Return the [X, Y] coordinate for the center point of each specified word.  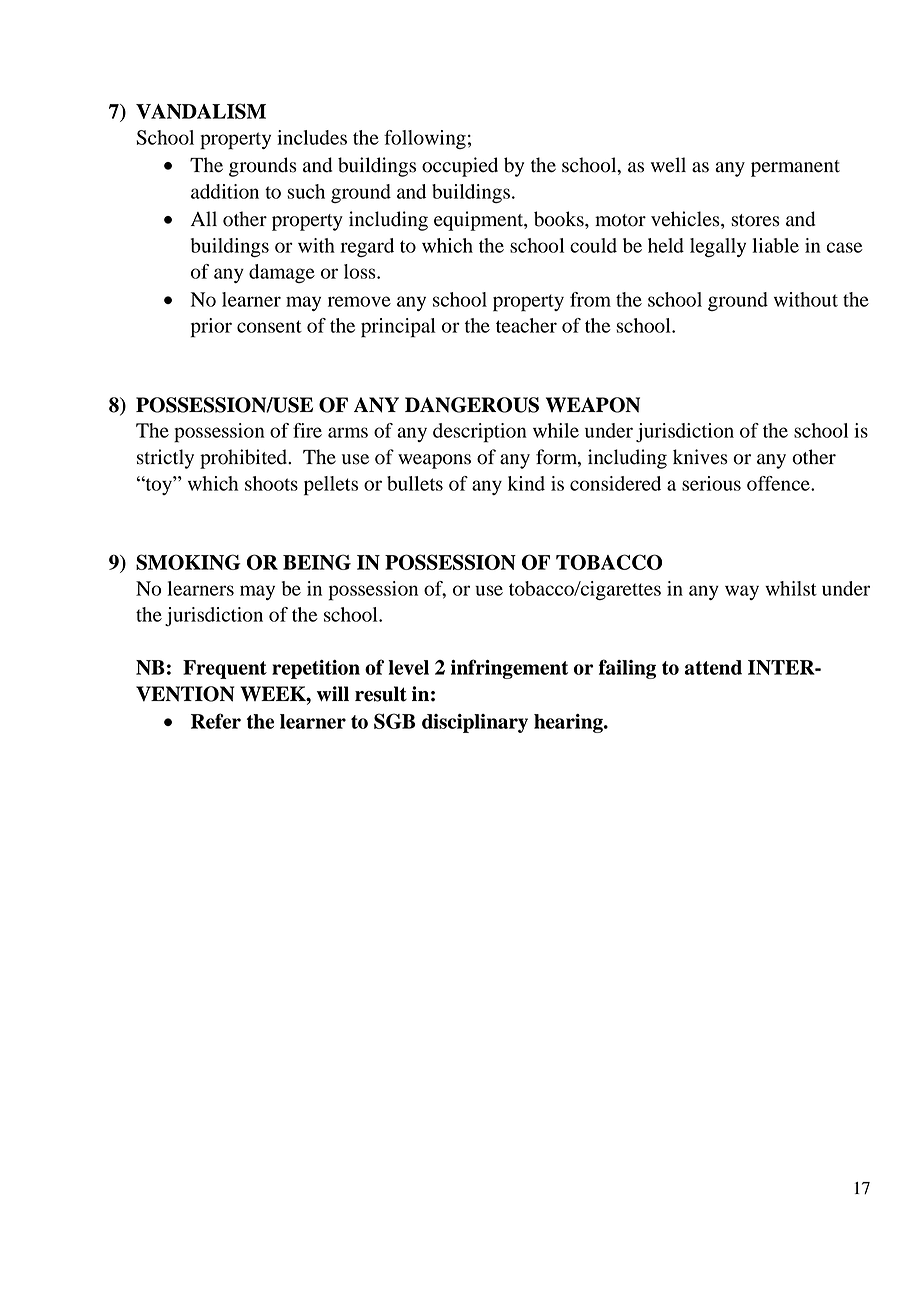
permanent [795, 168]
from [590, 299]
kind [526, 483]
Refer [216, 721]
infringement [509, 669]
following [425, 139]
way [742, 592]
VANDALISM [201, 111]
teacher [526, 325]
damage [282, 273]
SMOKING [188, 562]
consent [269, 326]
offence [779, 483]
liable [775, 245]
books [560, 219]
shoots [271, 483]
